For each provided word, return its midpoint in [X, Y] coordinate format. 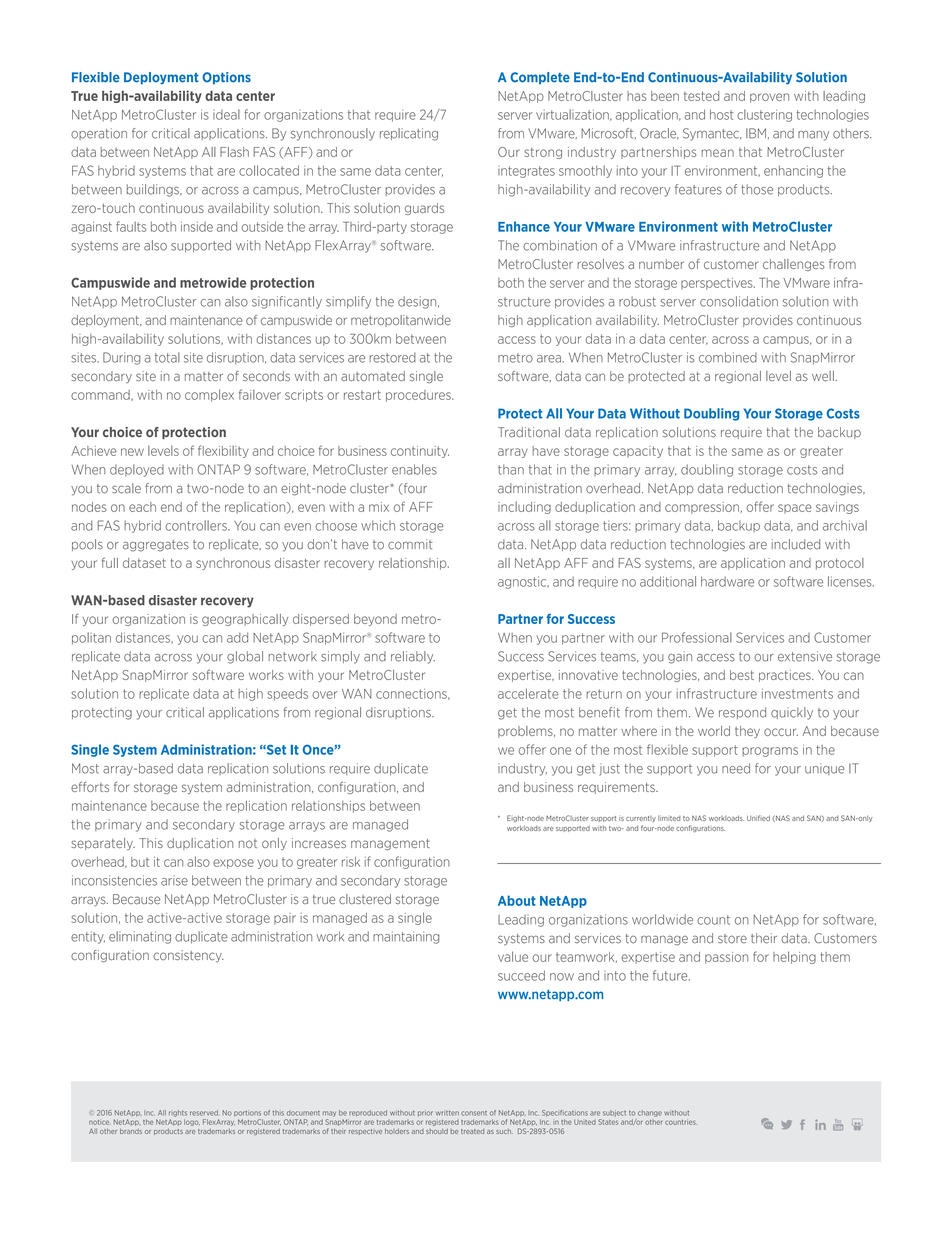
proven [769, 98]
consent [474, 1113]
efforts [90, 787]
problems [526, 732]
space [795, 509]
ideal [226, 114]
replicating [409, 134]
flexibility [223, 451]
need [736, 768]
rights [178, 1113]
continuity [420, 452]
